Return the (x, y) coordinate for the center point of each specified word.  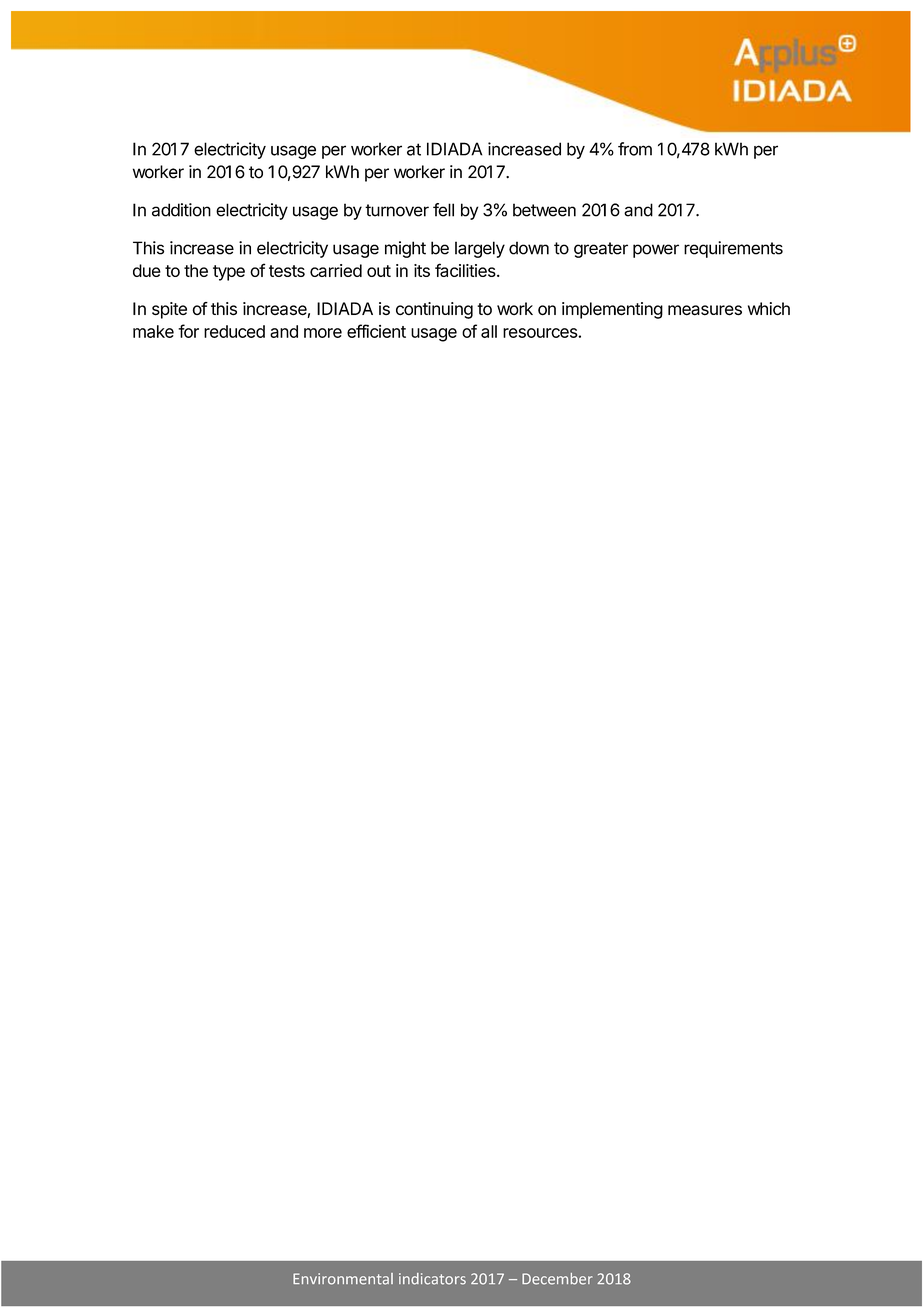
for (188, 331)
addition (181, 210)
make (153, 331)
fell (443, 210)
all (489, 331)
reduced (234, 331)
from (635, 149)
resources (541, 333)
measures (705, 310)
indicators (432, 1279)
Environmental (343, 1279)
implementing (612, 310)
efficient (376, 331)
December (557, 1279)
